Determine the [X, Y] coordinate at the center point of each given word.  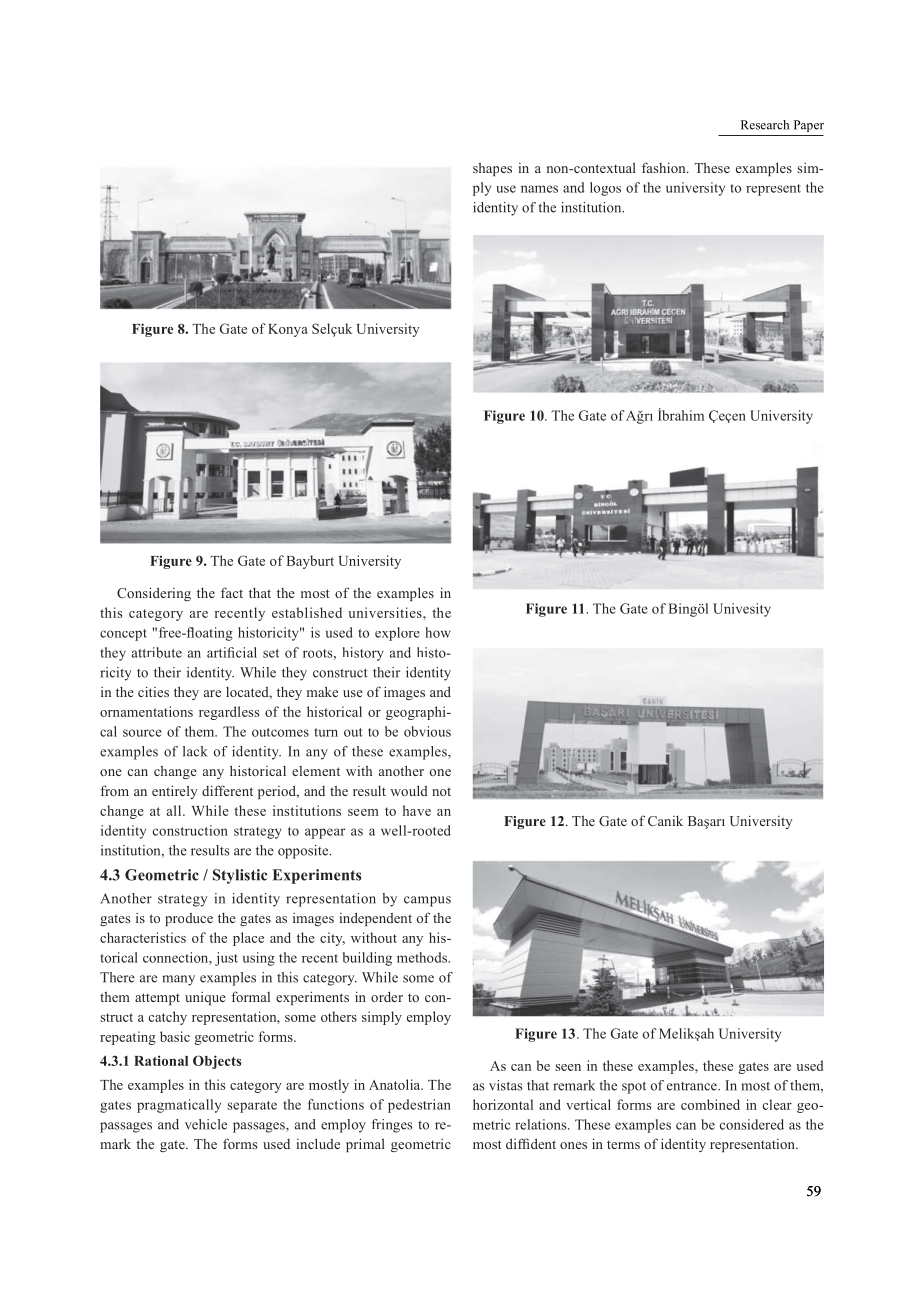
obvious [427, 731]
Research [765, 125]
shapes [492, 169]
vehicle [206, 1124]
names [539, 189]
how [438, 632]
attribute [157, 652]
